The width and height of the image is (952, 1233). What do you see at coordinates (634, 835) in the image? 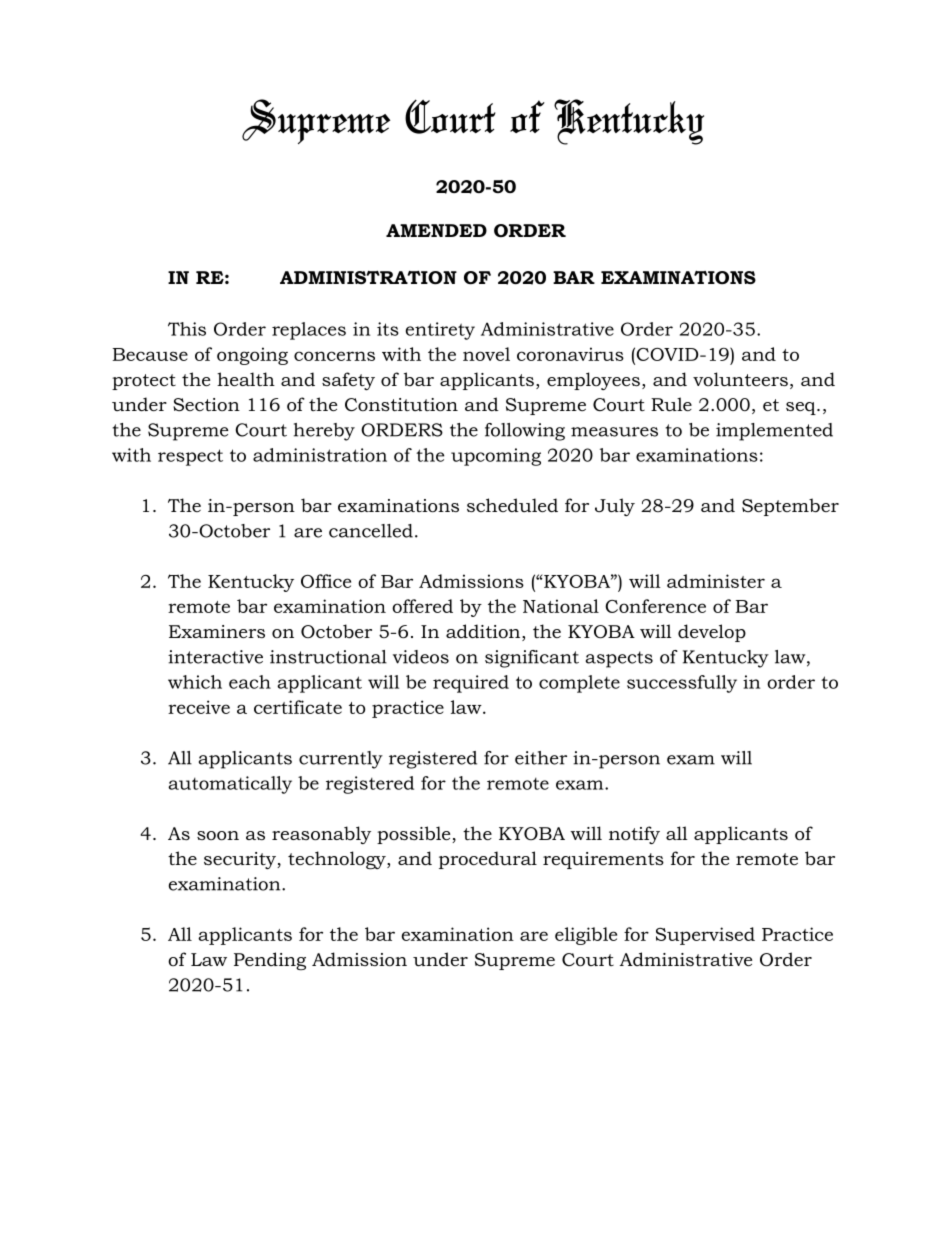
I see `notify` at bounding box center [634, 835].
